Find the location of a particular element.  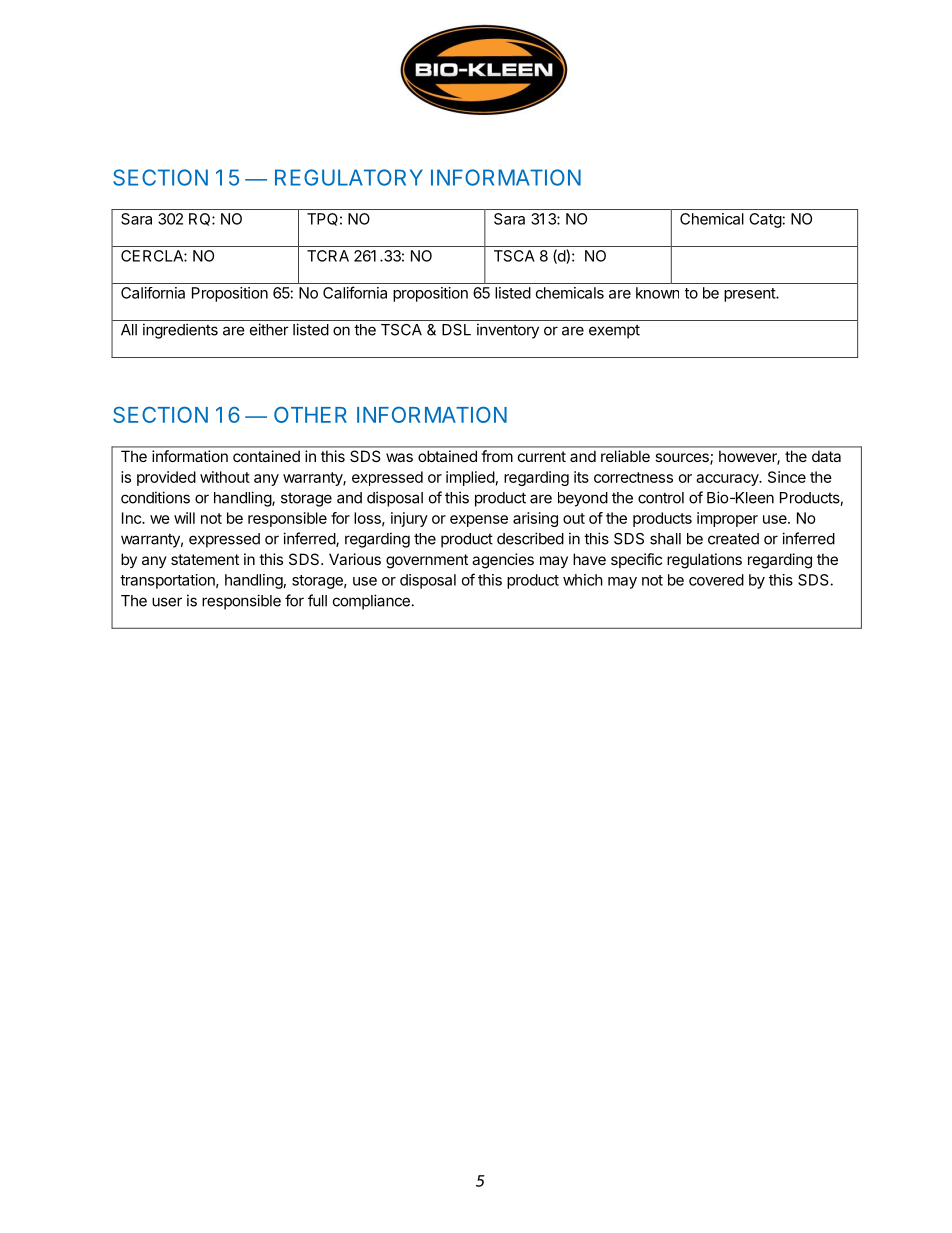

covered is located at coordinates (716, 580).
